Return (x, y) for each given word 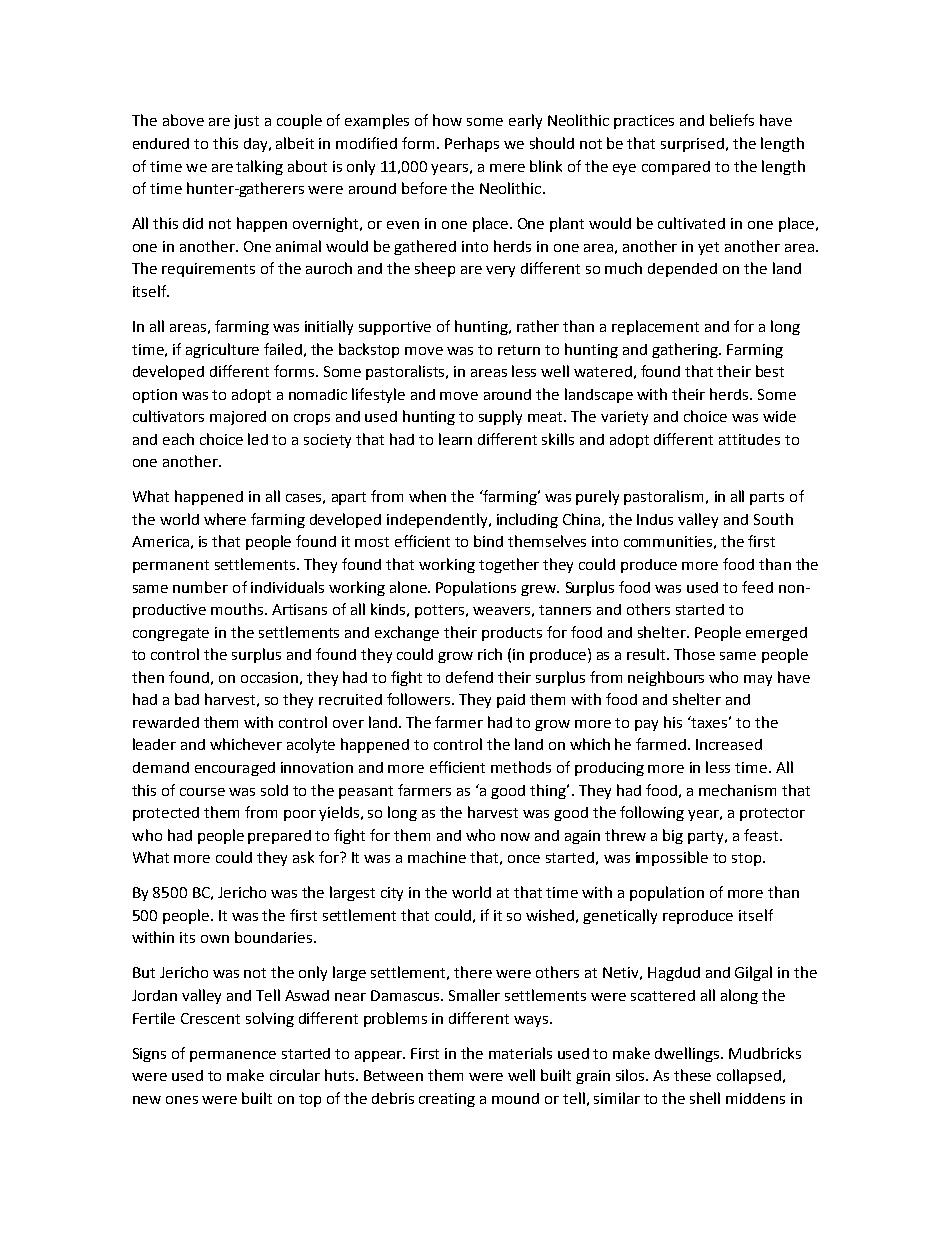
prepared (279, 837)
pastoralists (407, 372)
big (673, 836)
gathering (686, 350)
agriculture (222, 350)
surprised (694, 145)
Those (694, 654)
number (200, 587)
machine (437, 857)
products (512, 634)
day (257, 145)
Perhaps (472, 144)
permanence (233, 1056)
